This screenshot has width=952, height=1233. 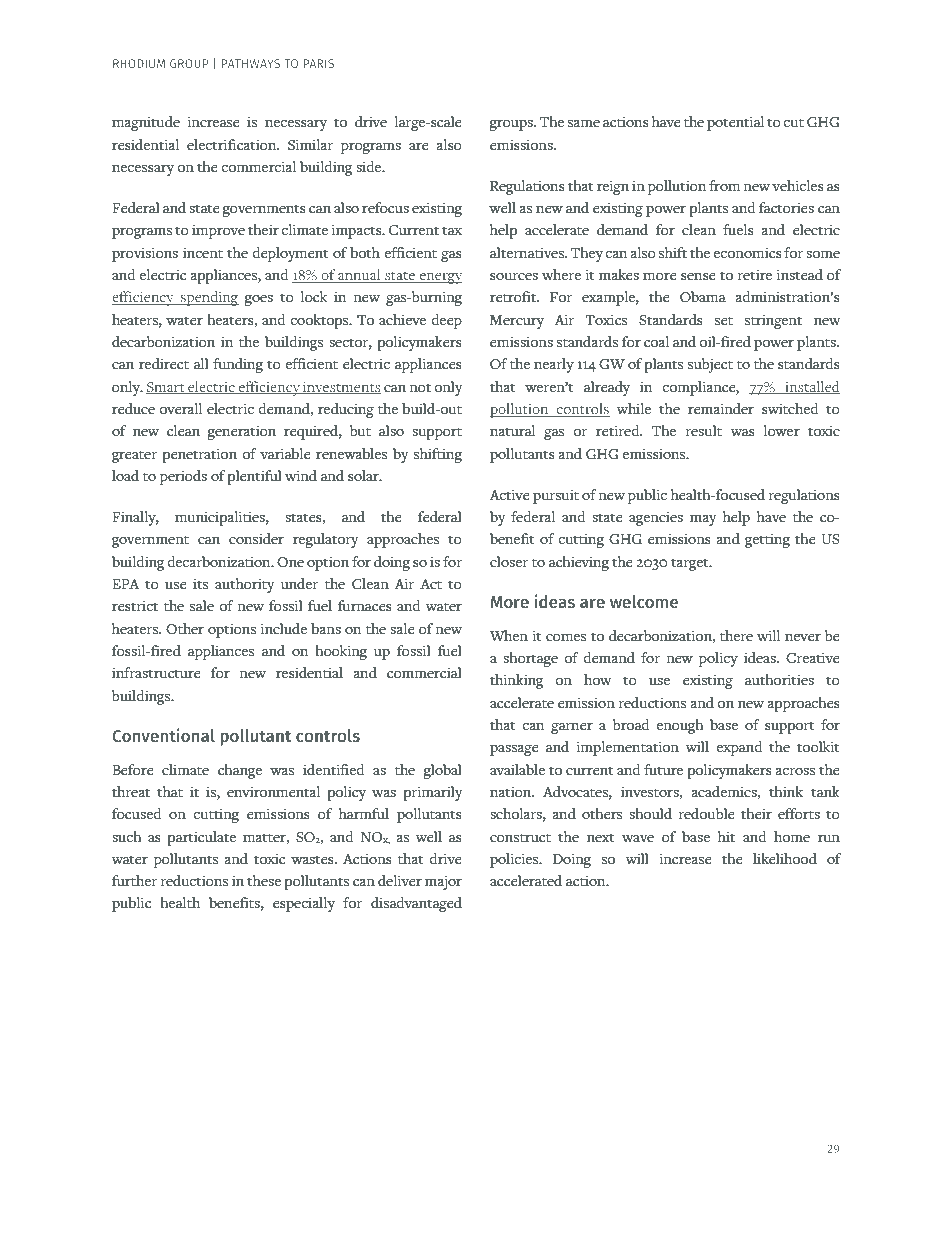 What do you see at coordinates (209, 298) in the screenshot?
I see `spending` at bounding box center [209, 298].
